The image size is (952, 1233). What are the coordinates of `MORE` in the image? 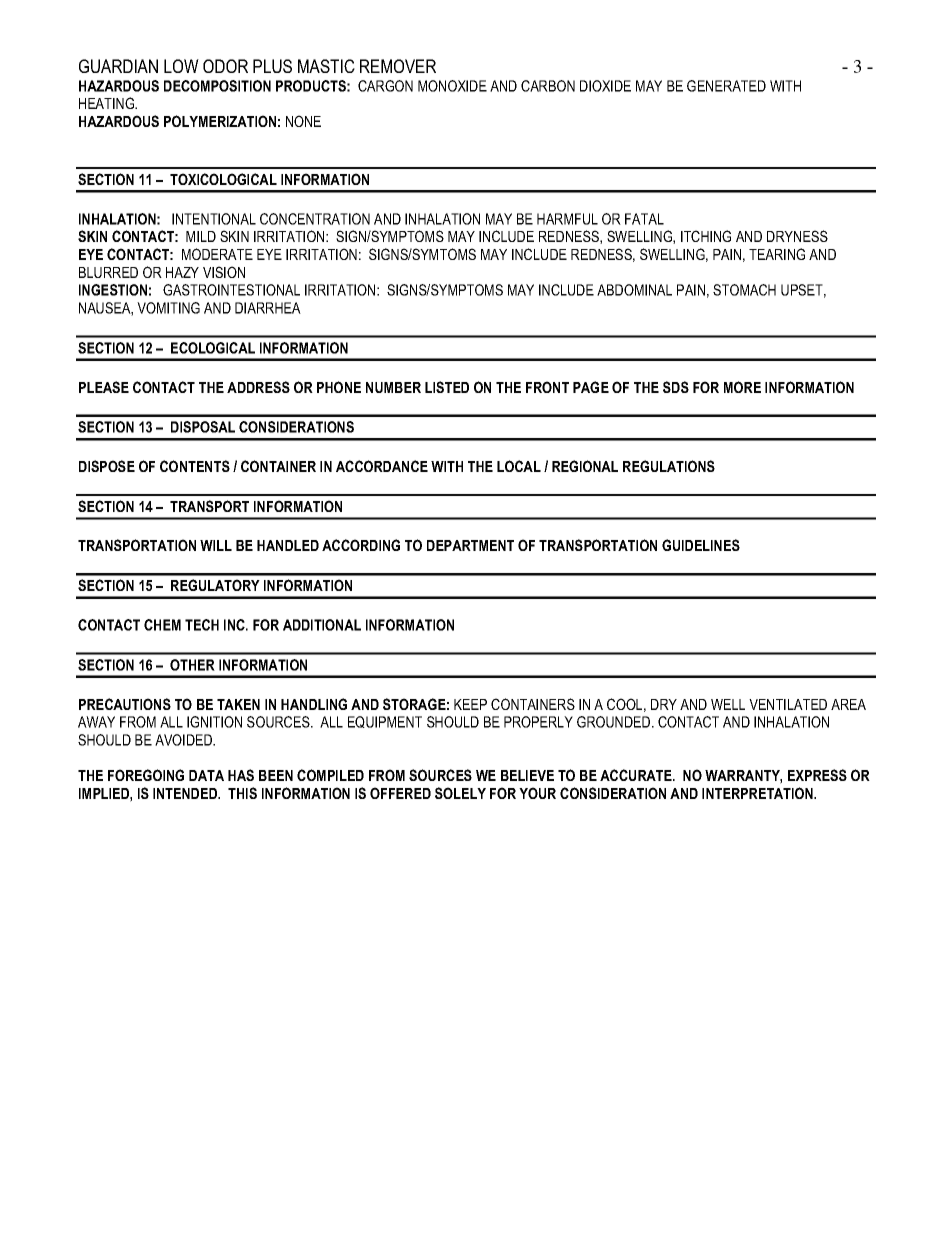 It's located at (742, 387).
